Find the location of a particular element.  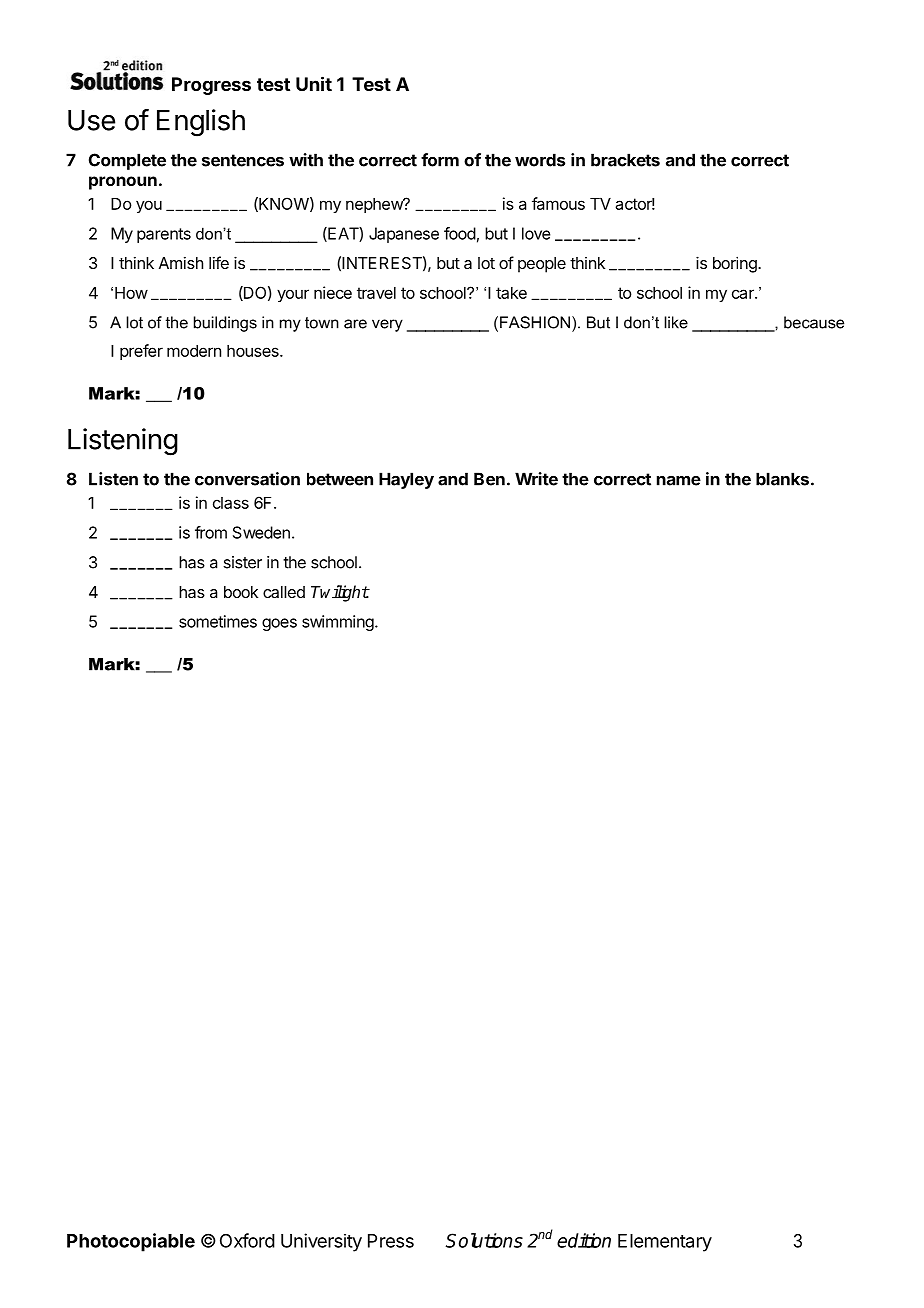

English is located at coordinates (201, 123).
